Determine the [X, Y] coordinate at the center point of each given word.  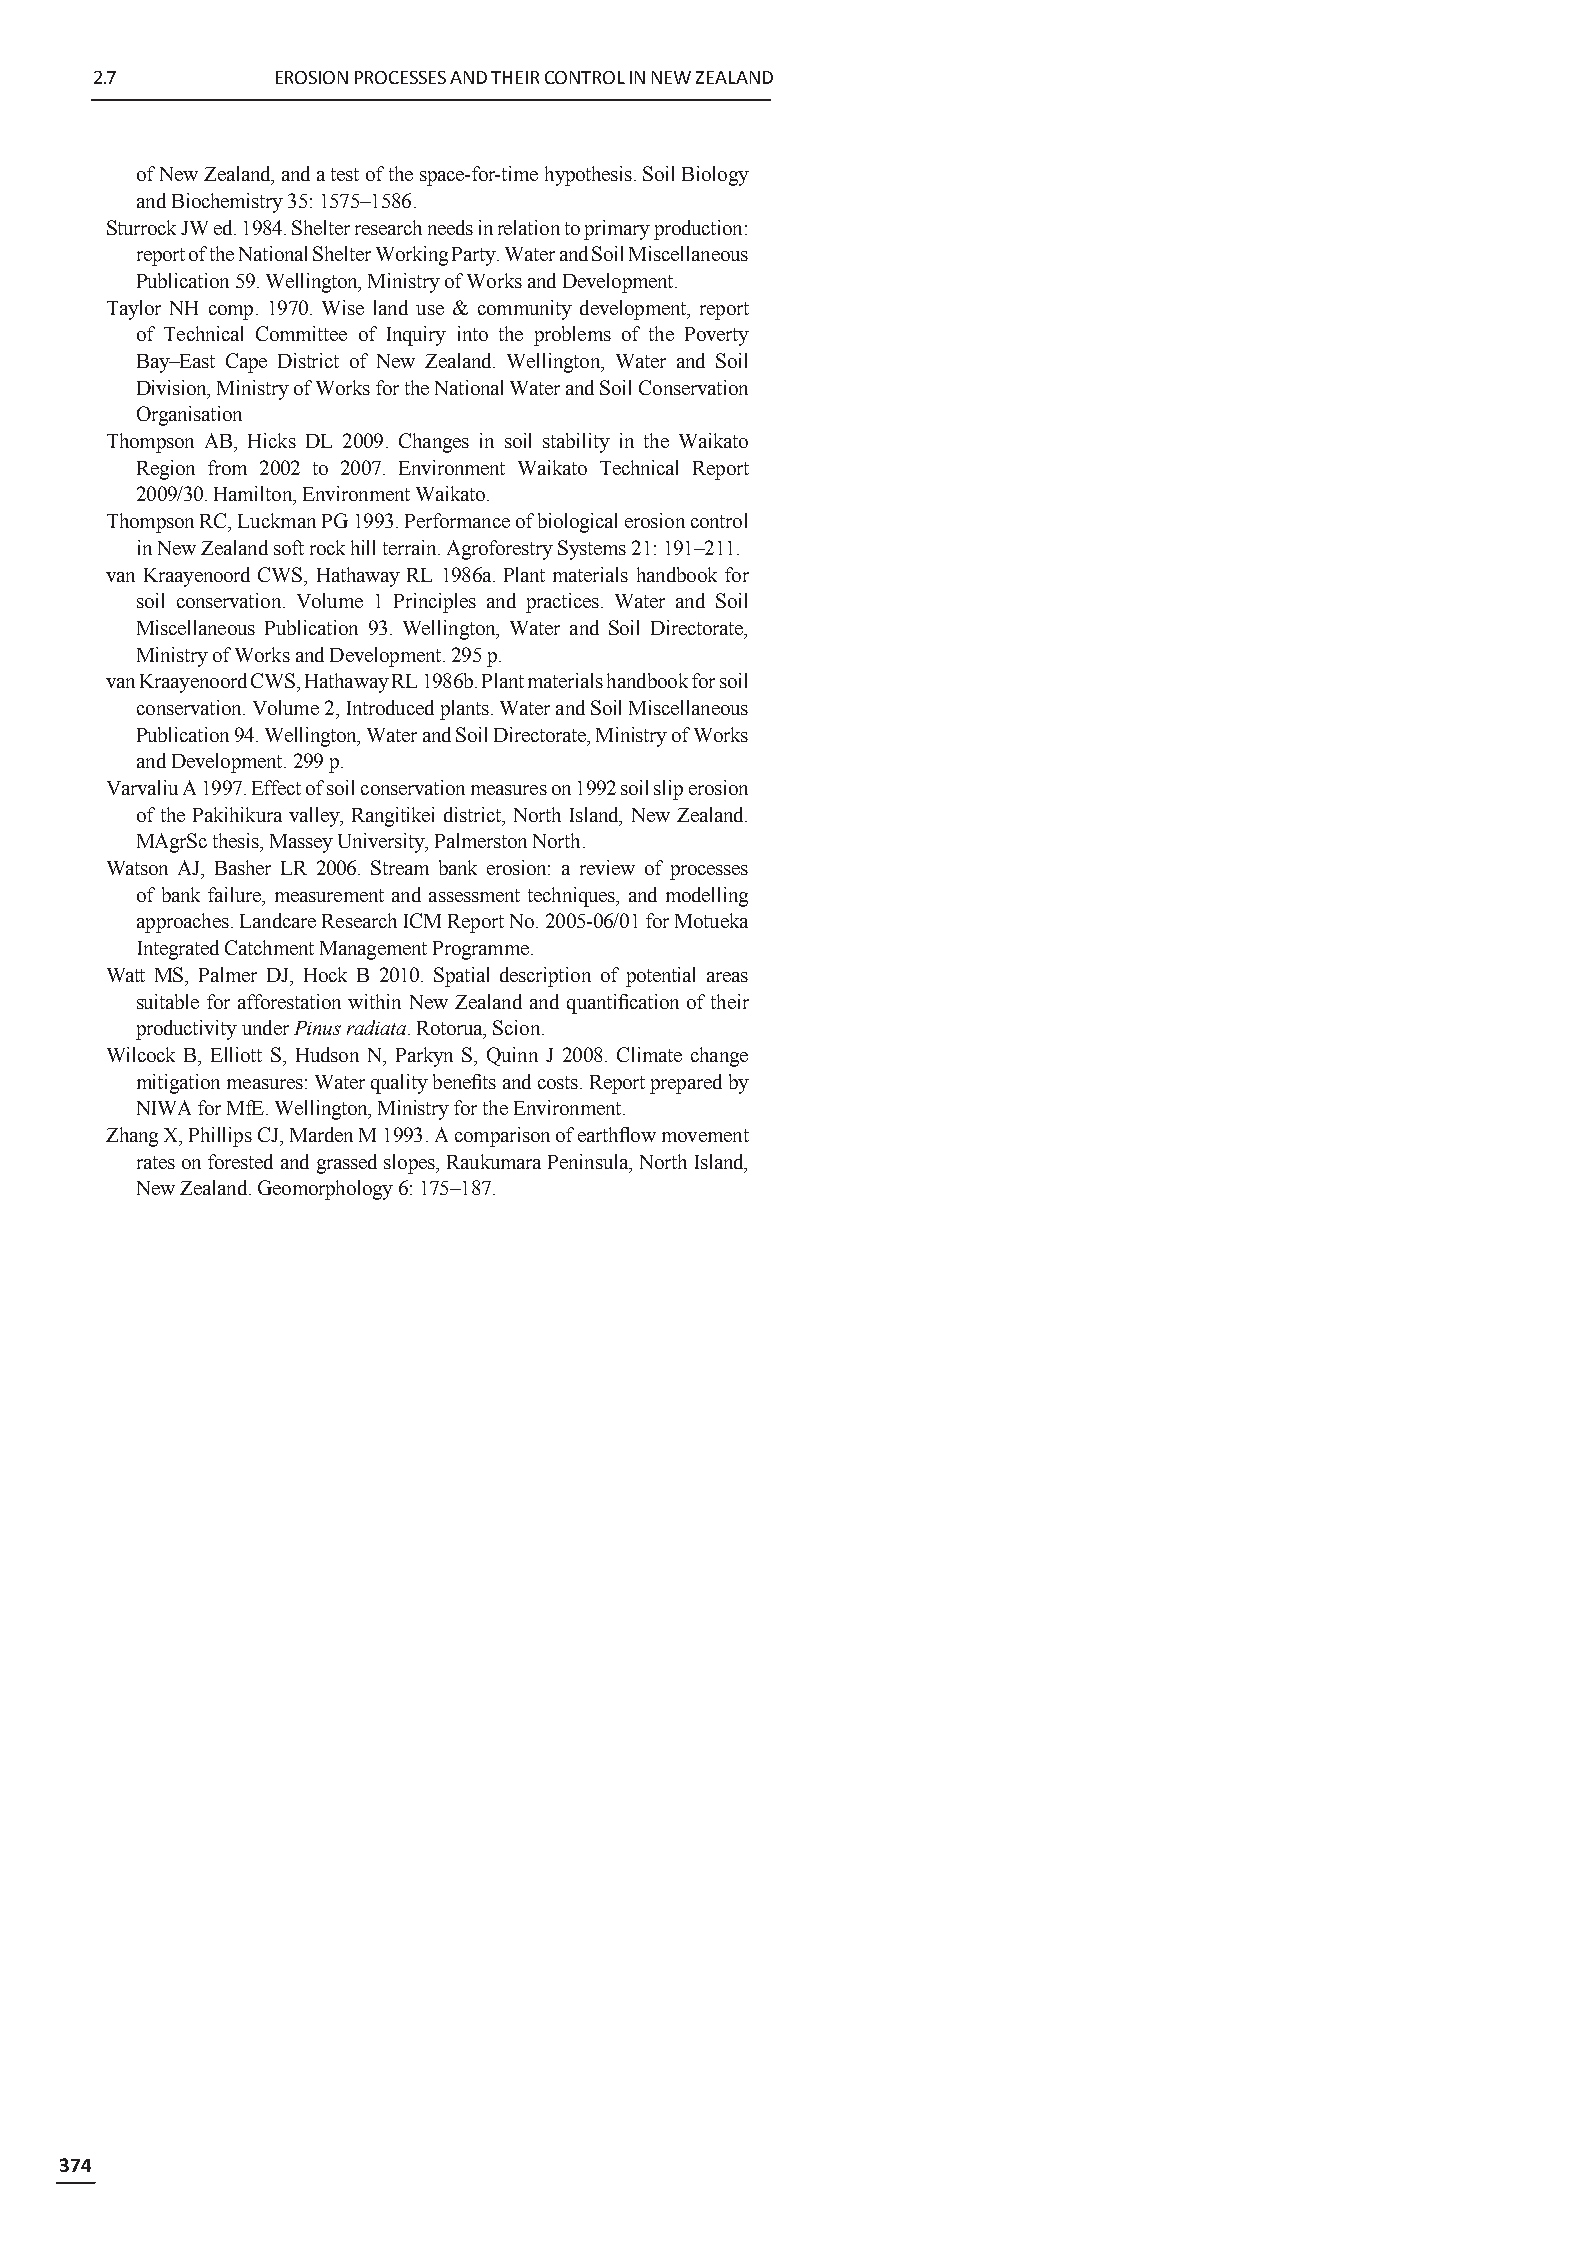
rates [156, 1162]
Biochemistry [227, 203]
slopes [410, 1164]
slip [668, 790]
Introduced [390, 707]
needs [450, 227]
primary [617, 230]
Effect [276, 787]
